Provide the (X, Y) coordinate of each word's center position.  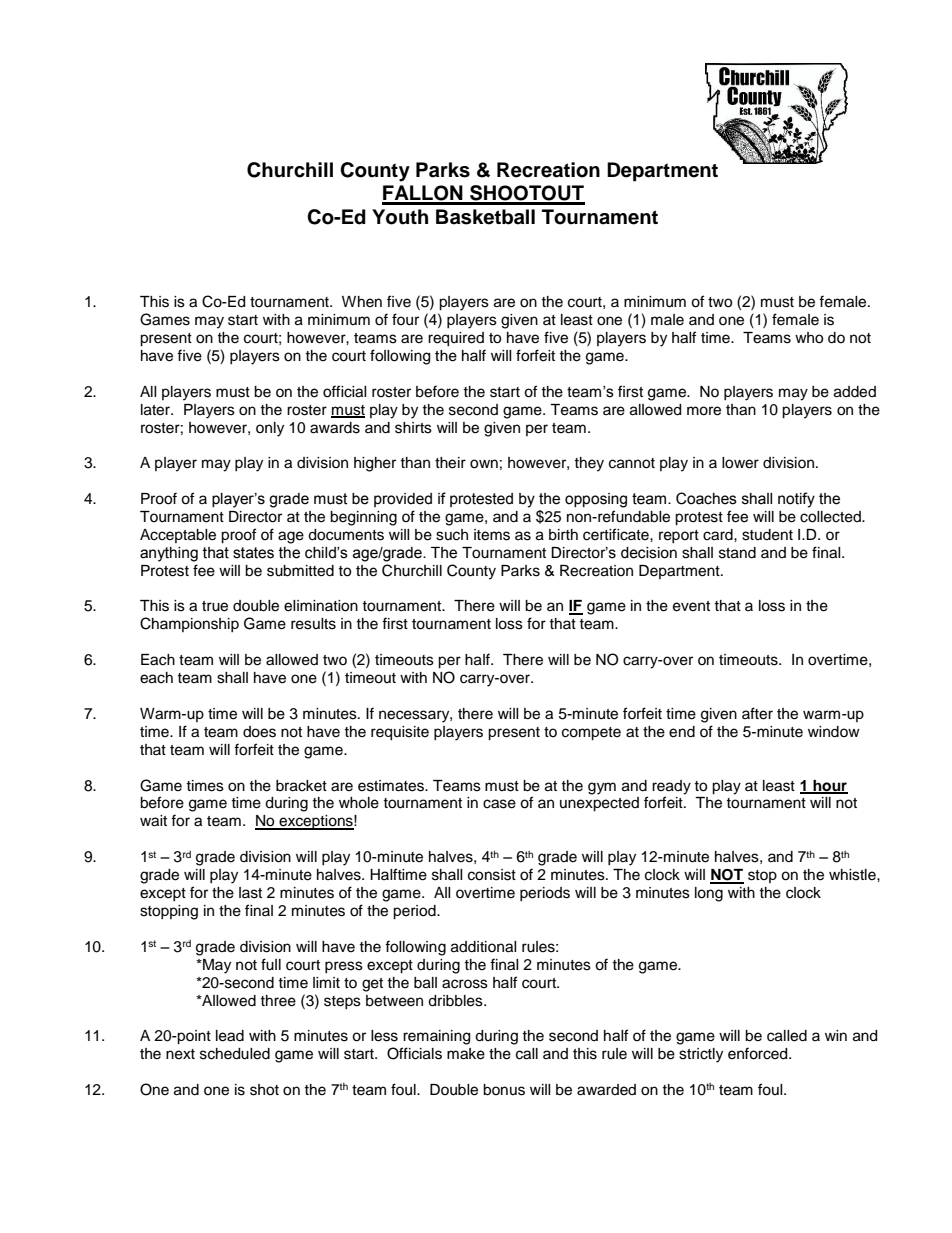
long (709, 894)
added (855, 392)
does (259, 732)
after (757, 713)
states (253, 553)
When (362, 302)
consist (492, 875)
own (484, 464)
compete (591, 734)
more (704, 411)
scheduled (235, 1054)
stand (737, 553)
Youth (400, 217)
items (492, 535)
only (270, 429)
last (250, 893)
